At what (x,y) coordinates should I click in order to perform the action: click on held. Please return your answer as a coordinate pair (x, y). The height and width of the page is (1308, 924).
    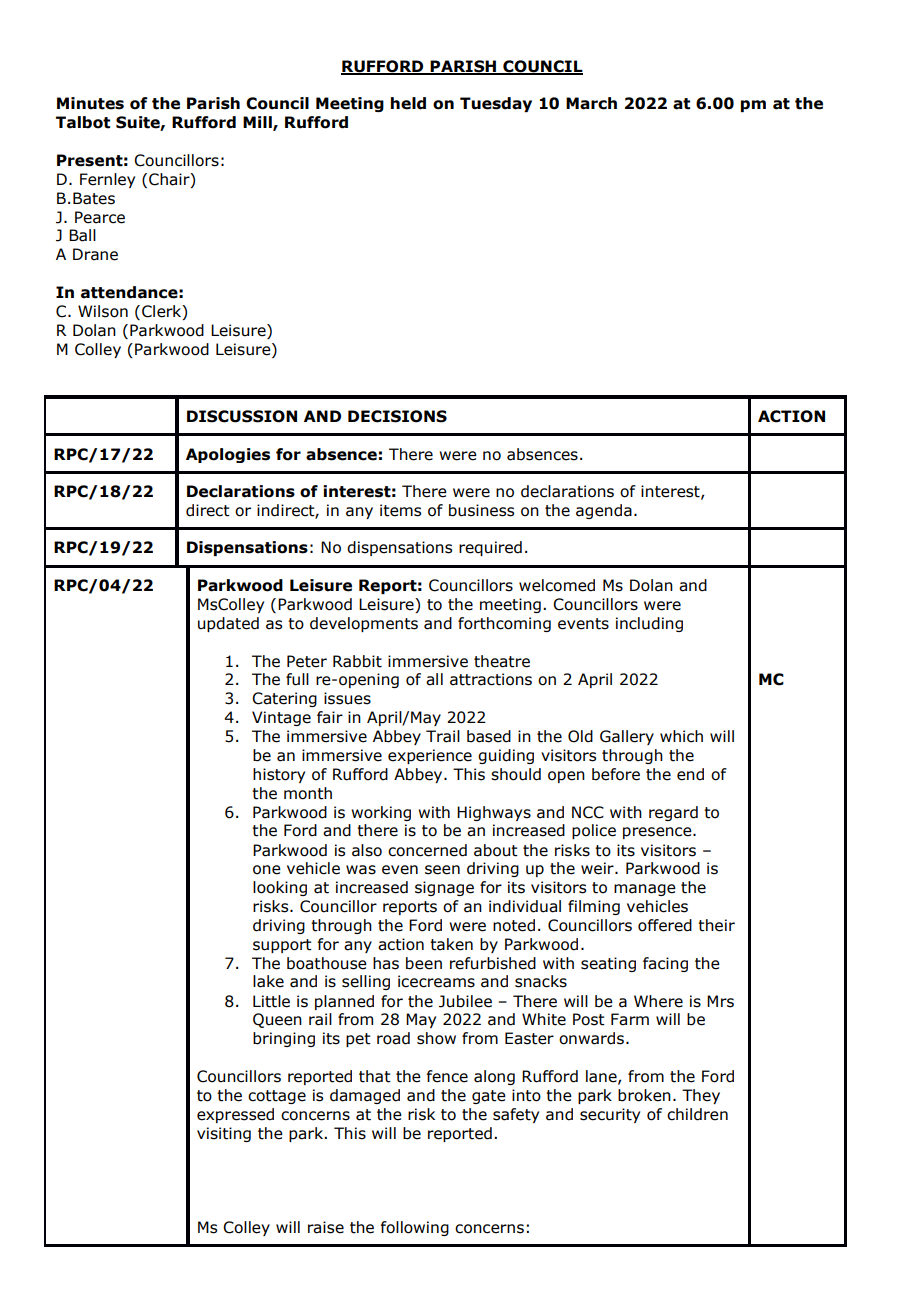
    Looking at the image, I should click on (408, 103).
